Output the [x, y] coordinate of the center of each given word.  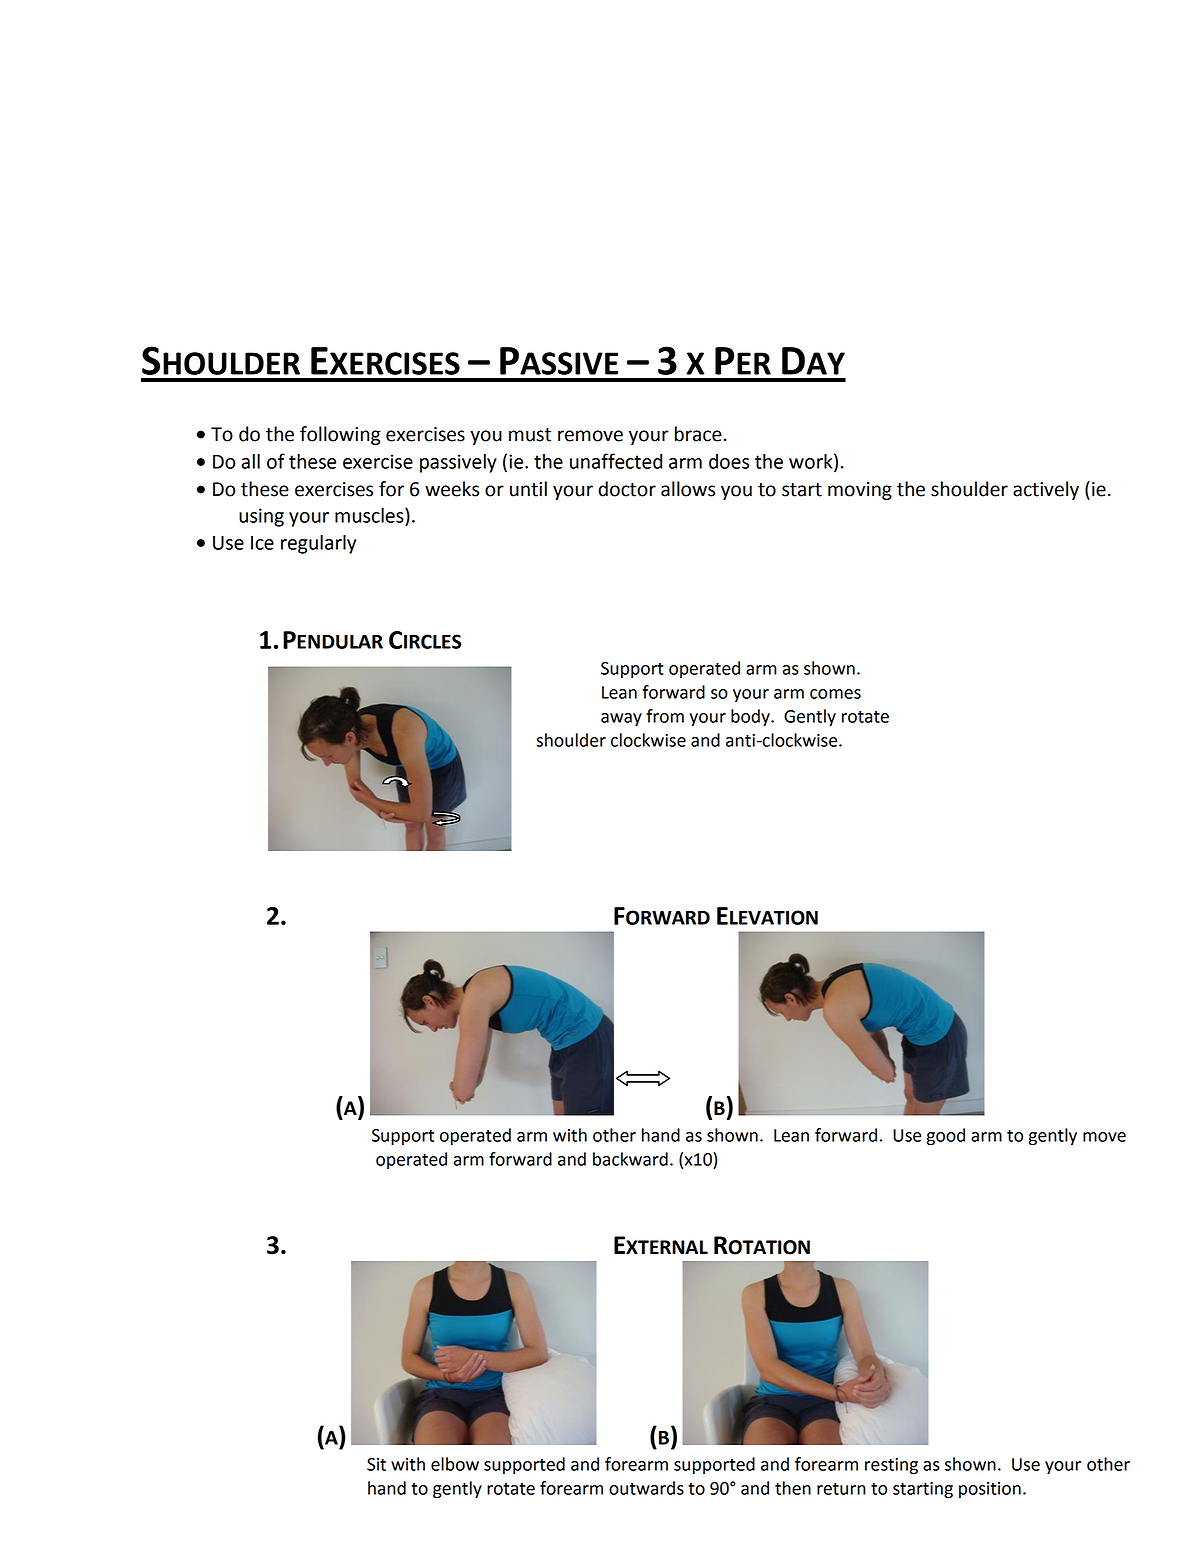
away [621, 719]
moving [860, 491]
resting [891, 1466]
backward [630, 1159]
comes [835, 694]
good [946, 1137]
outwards [646, 1488]
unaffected [616, 461]
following [340, 435]
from [665, 716]
